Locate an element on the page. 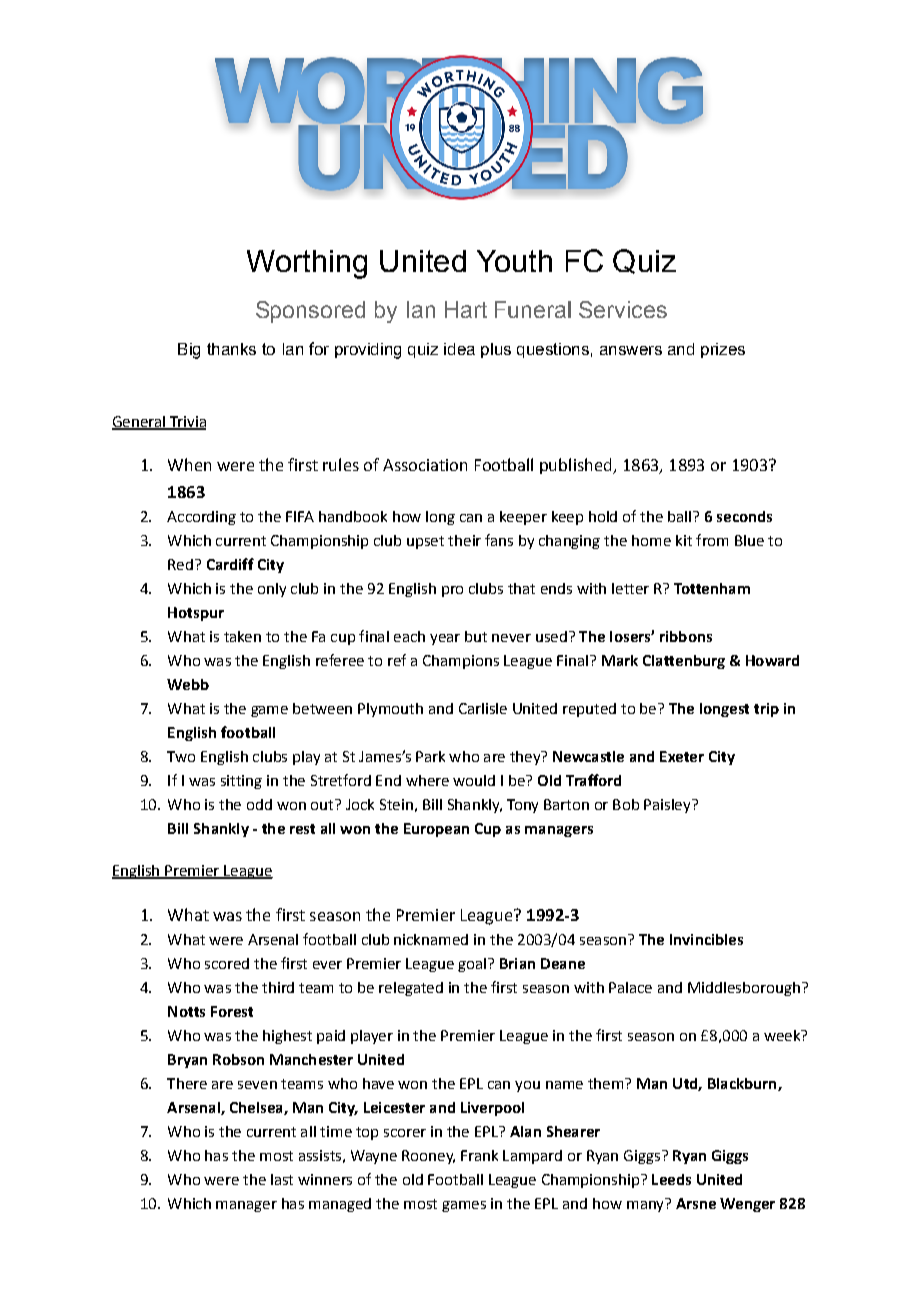 This page has width=924, height=1307. scored is located at coordinates (227, 963).
